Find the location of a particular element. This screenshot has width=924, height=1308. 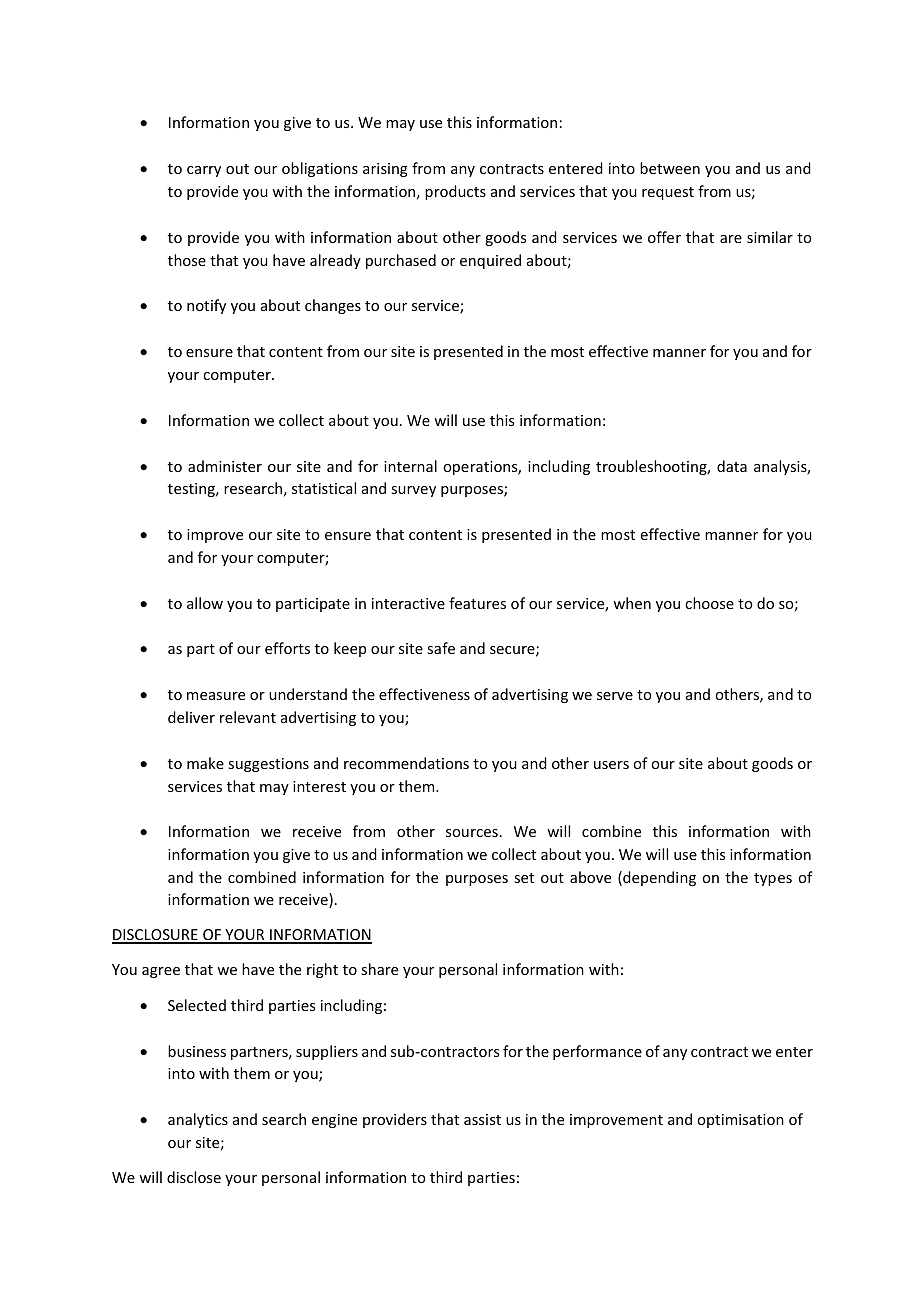

request is located at coordinates (668, 193).
